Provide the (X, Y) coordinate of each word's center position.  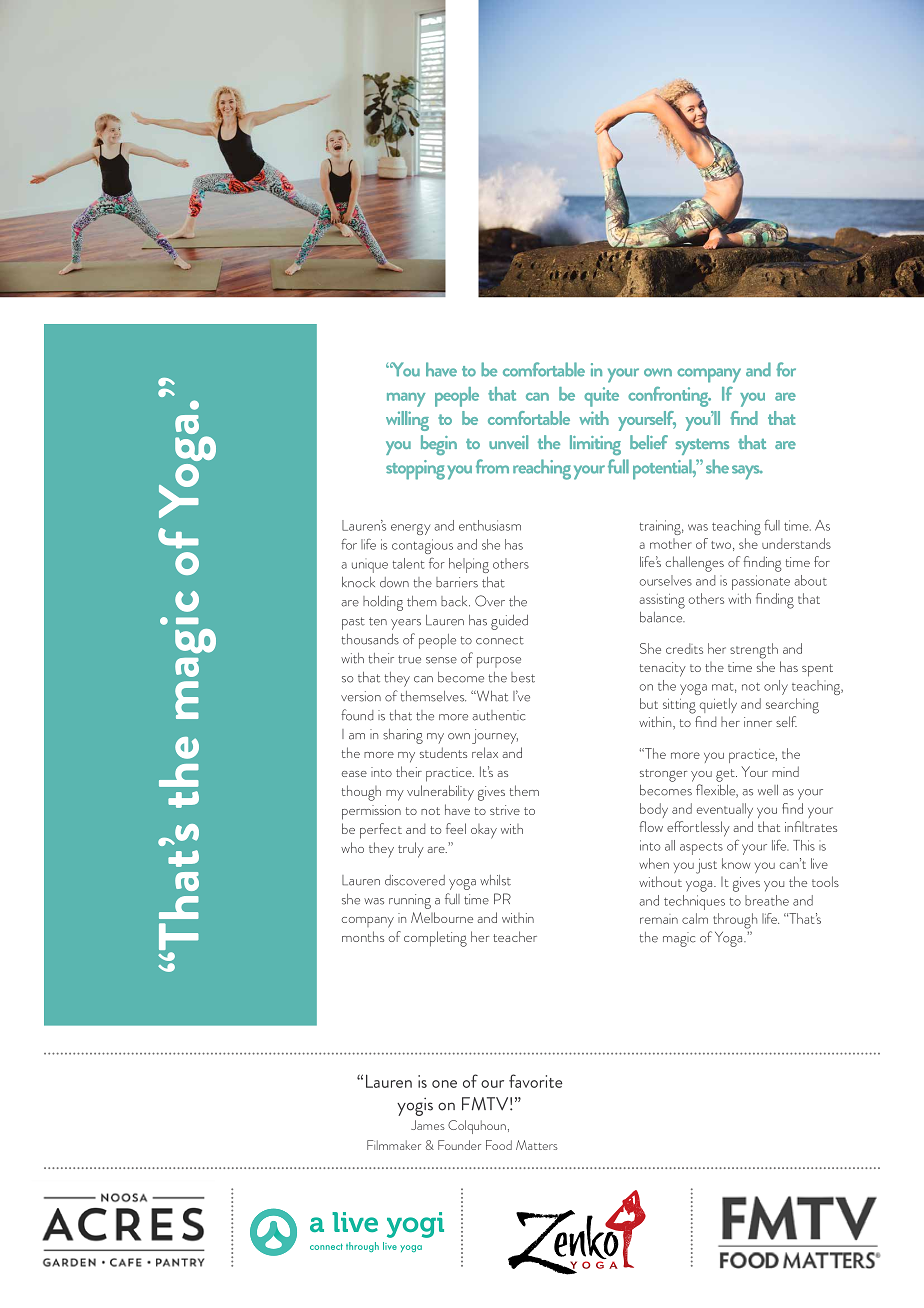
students (443, 752)
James (428, 1125)
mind (785, 771)
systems (702, 447)
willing (407, 421)
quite (601, 397)
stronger (664, 775)
